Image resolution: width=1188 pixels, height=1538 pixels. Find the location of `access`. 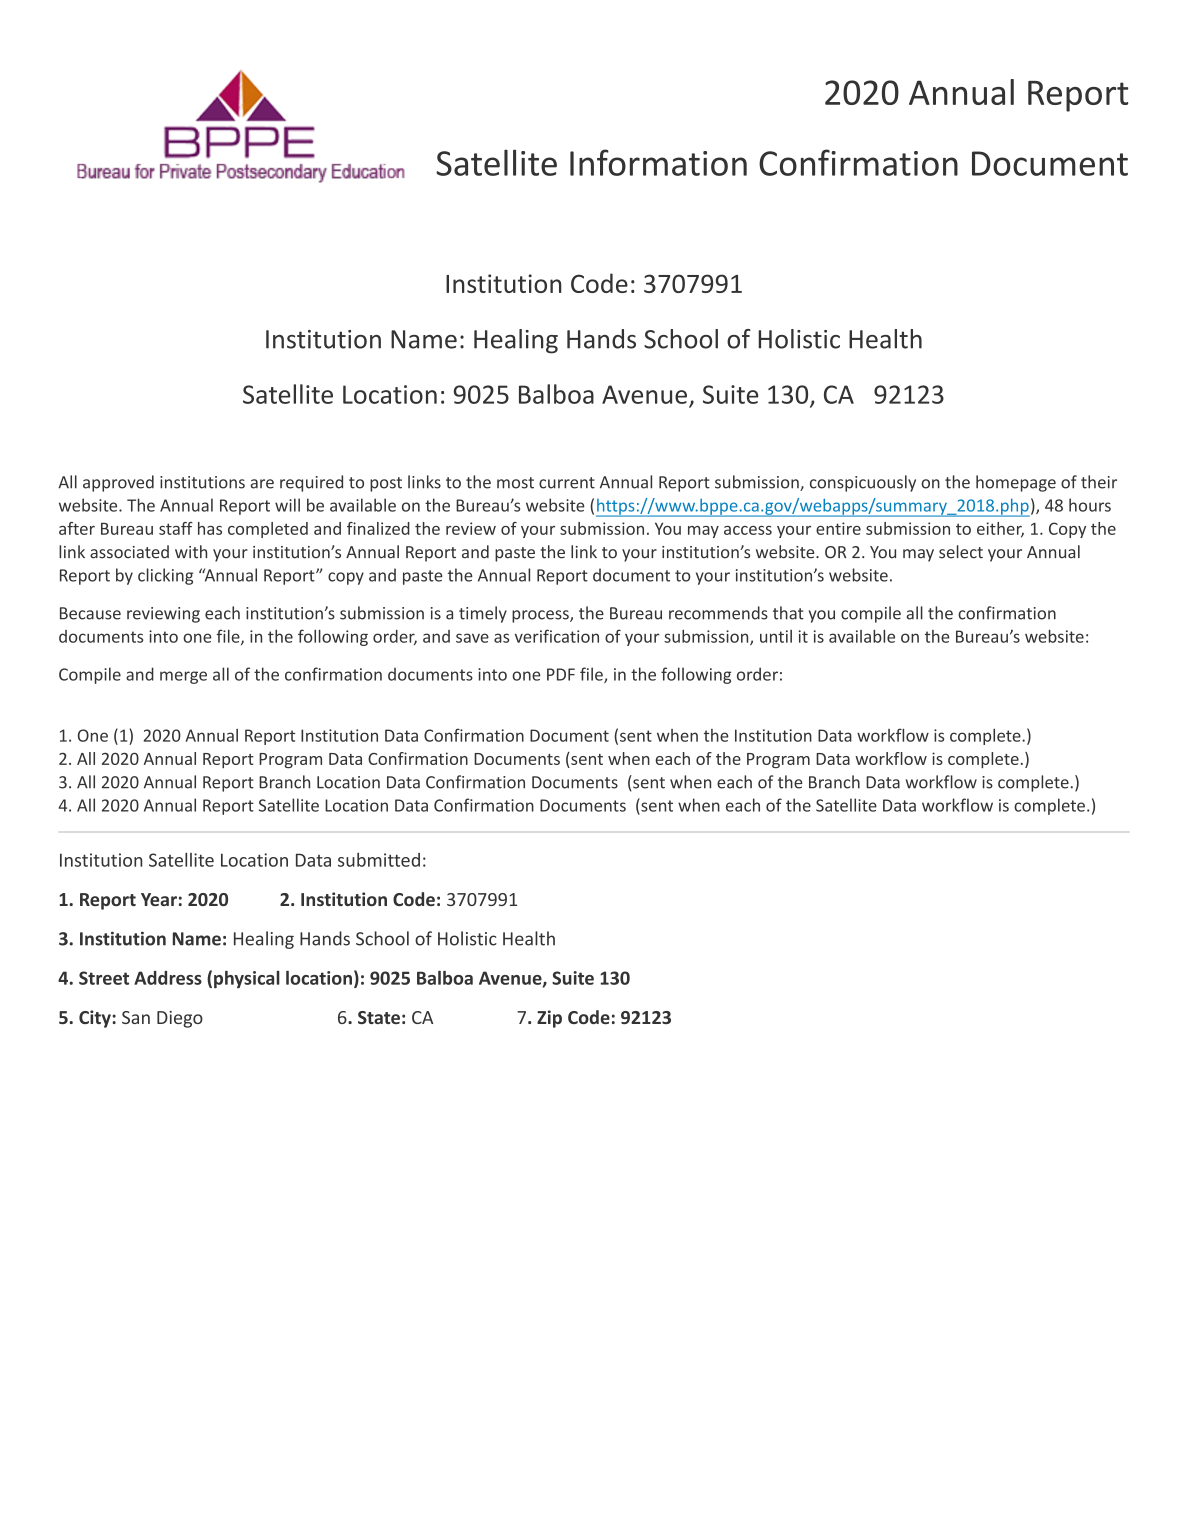

access is located at coordinates (748, 530).
